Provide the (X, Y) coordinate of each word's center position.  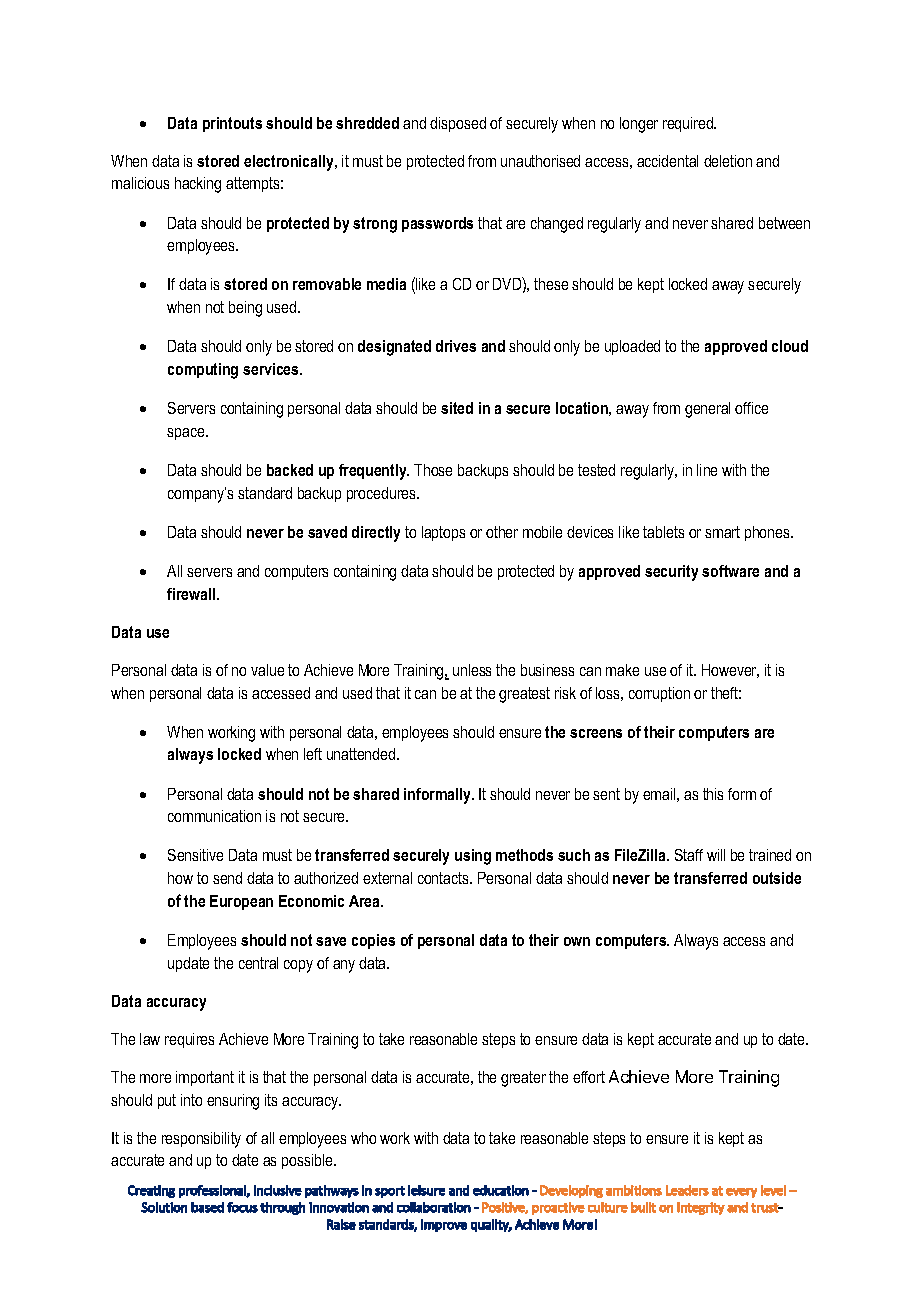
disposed (458, 124)
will (716, 855)
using (473, 857)
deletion (728, 161)
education (501, 1190)
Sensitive (195, 855)
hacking (198, 185)
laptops (443, 533)
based (207, 1207)
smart (722, 532)
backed (290, 470)
